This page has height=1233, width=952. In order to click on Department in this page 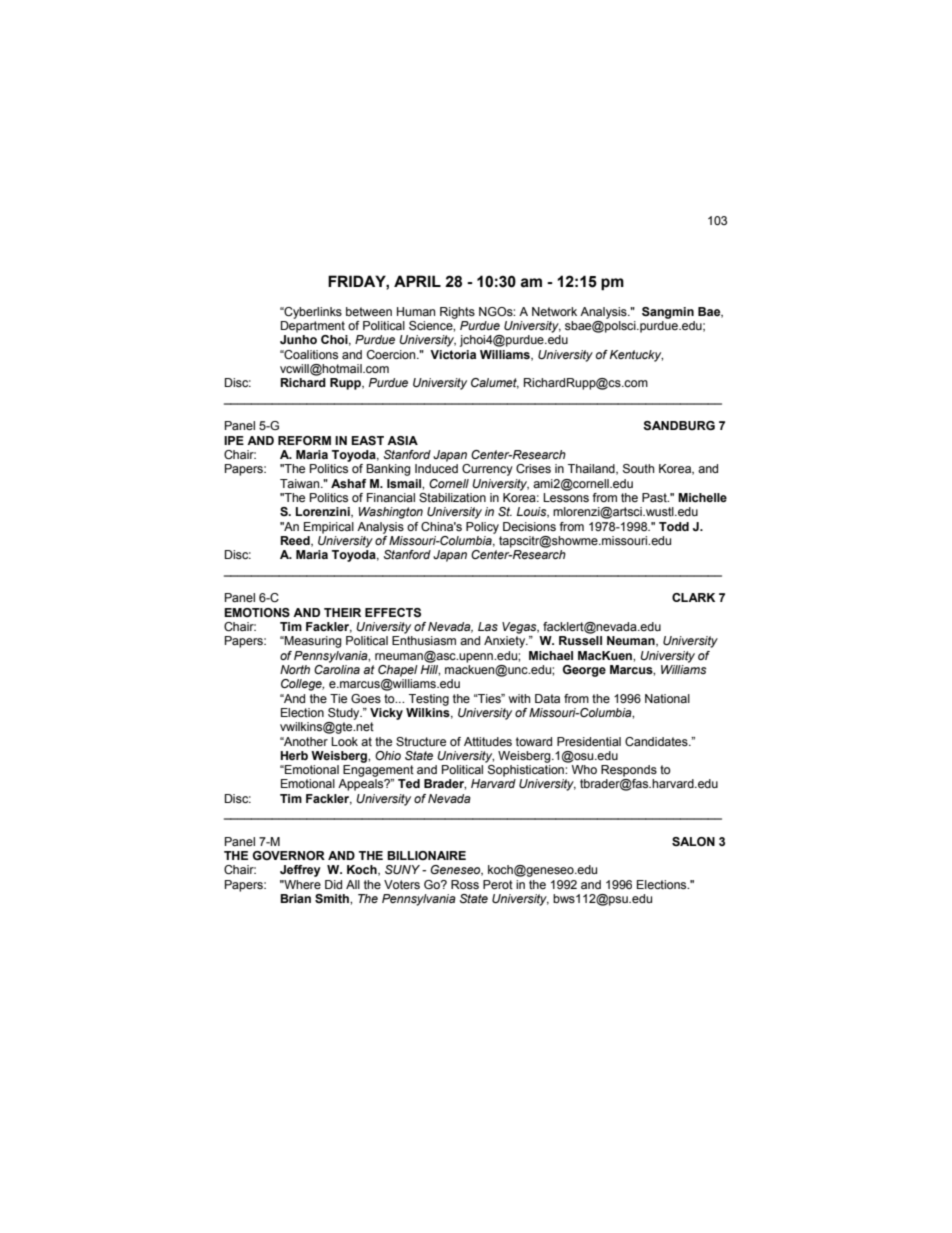, I will do `click(313, 327)`.
